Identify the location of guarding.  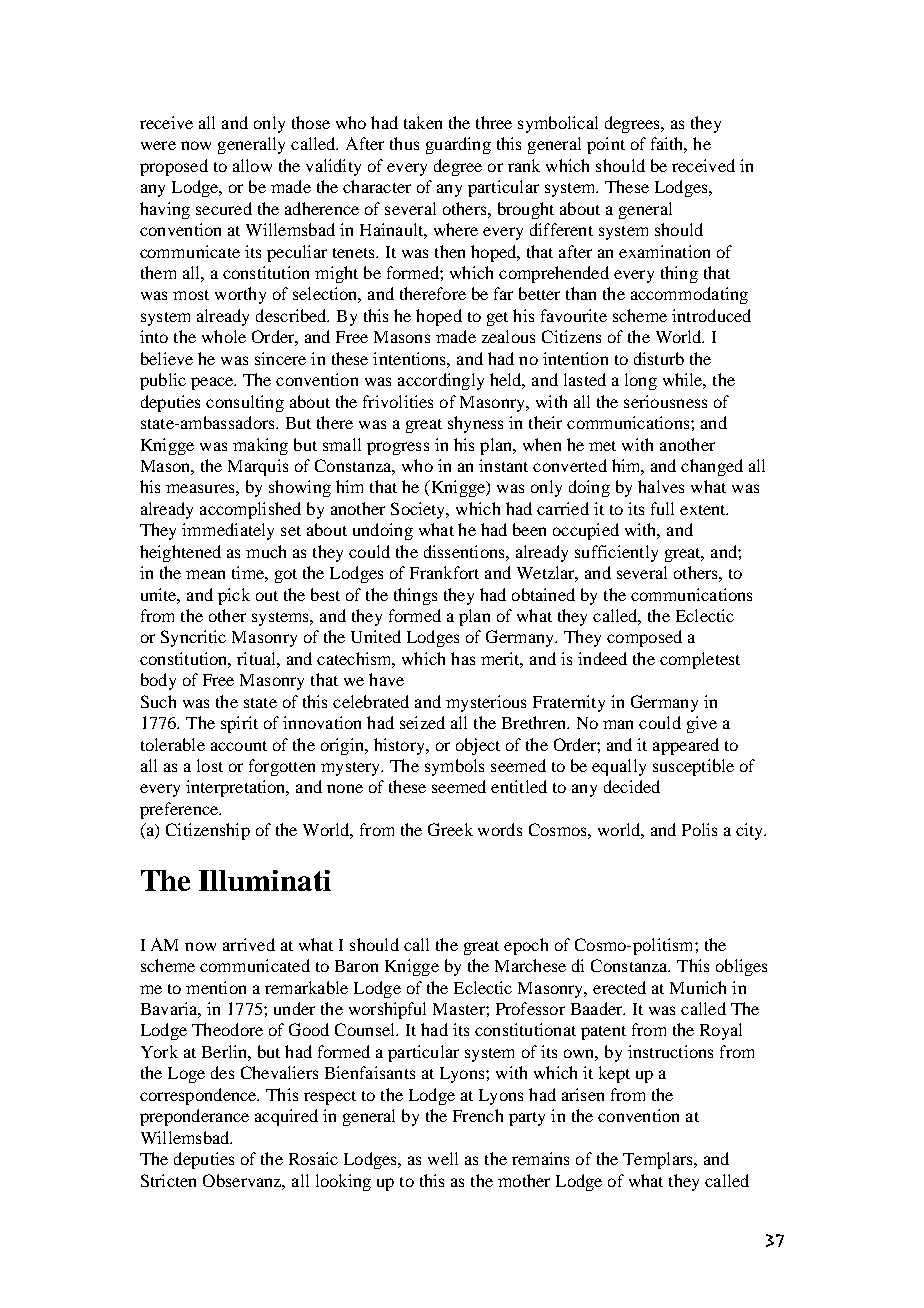
(458, 145).
